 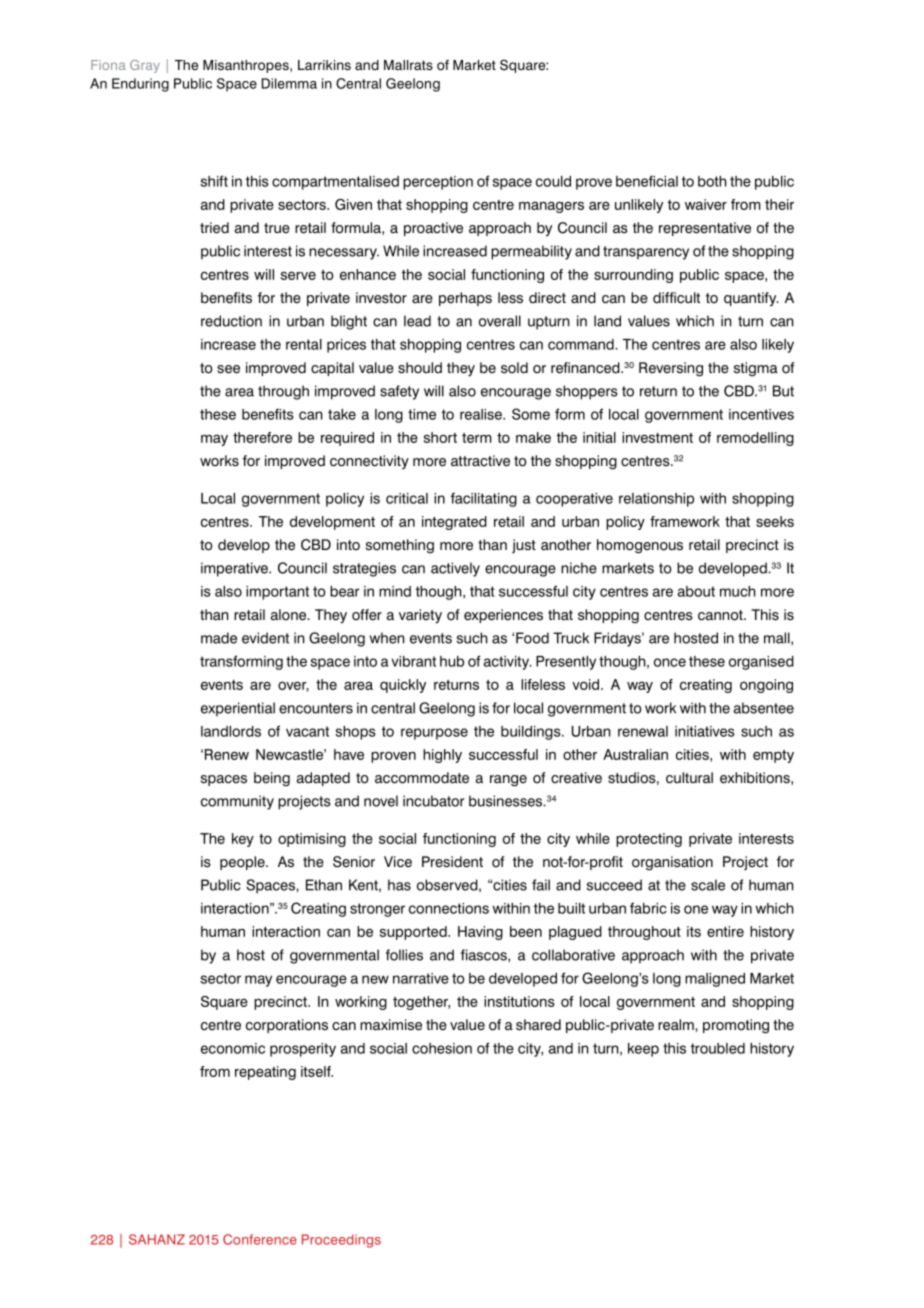 What do you see at coordinates (341, 1241) in the screenshot?
I see `Proceedings` at bounding box center [341, 1241].
